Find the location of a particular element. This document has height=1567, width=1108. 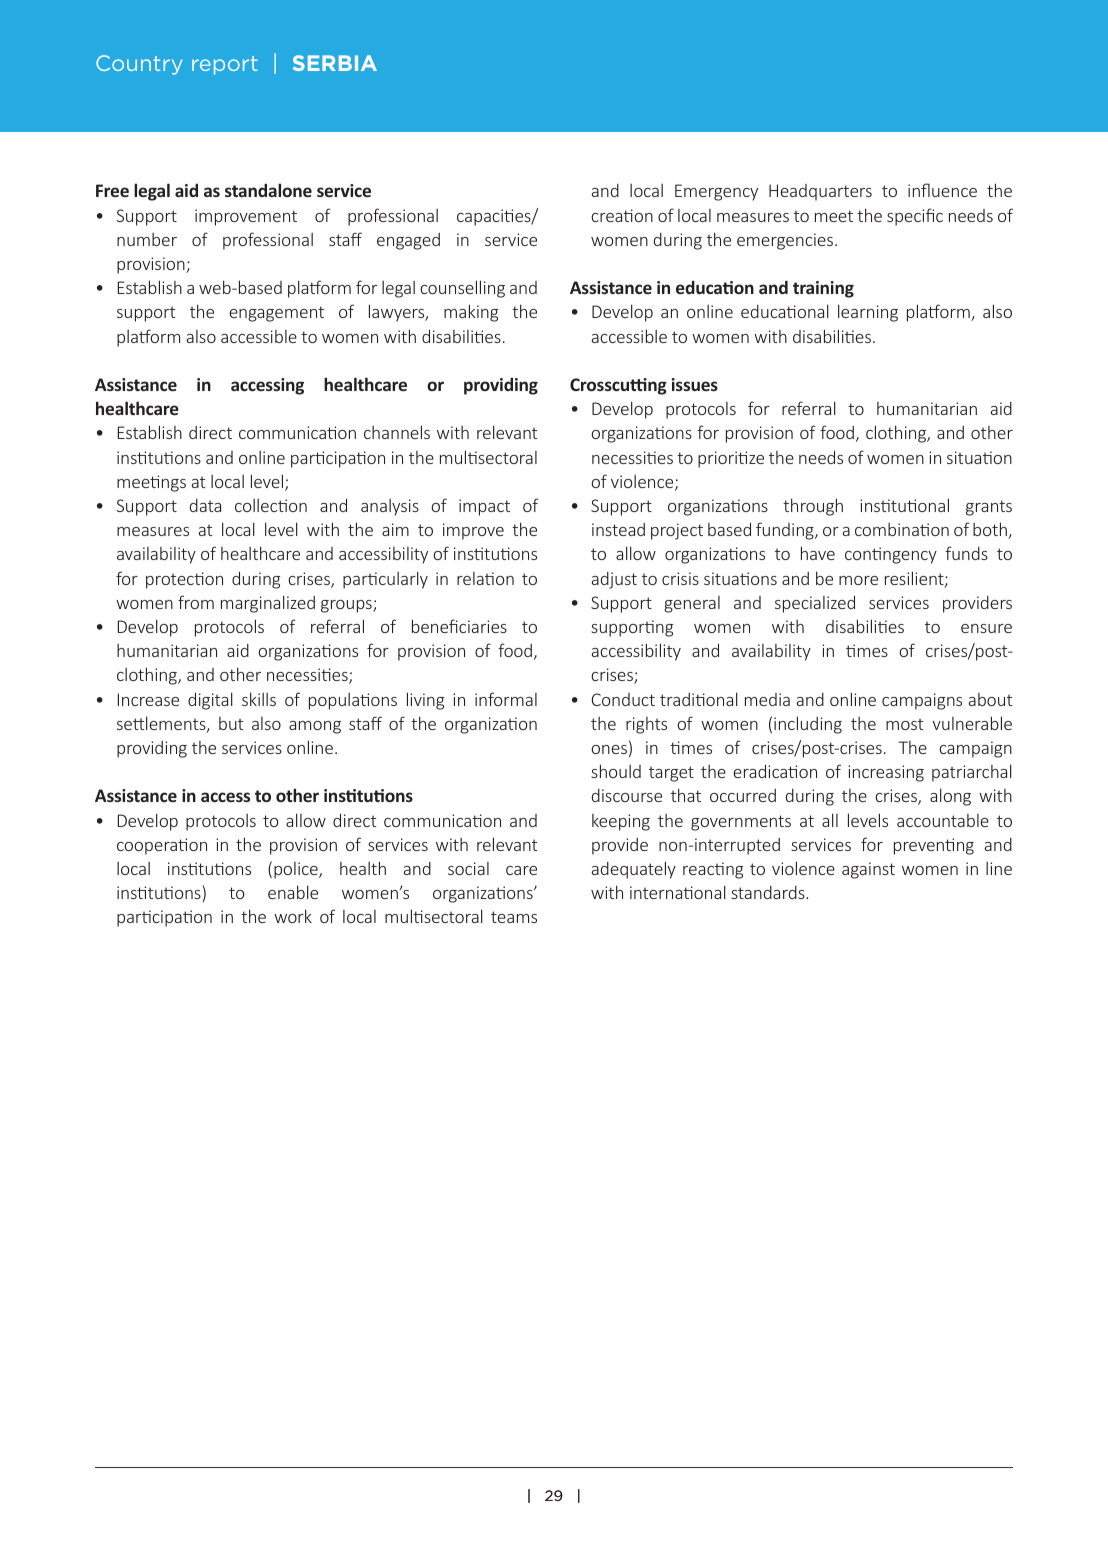

against is located at coordinates (868, 870).
